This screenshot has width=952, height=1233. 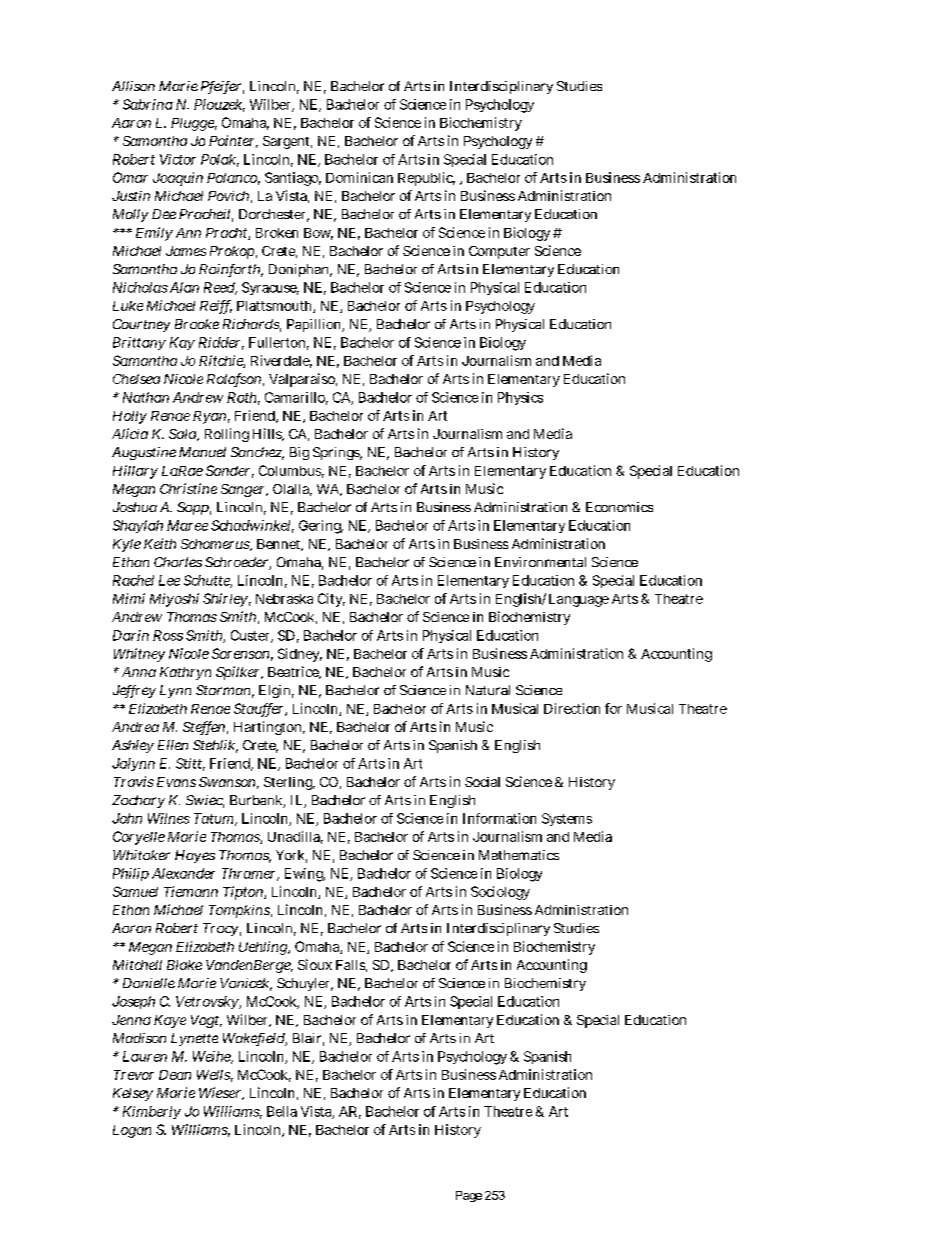 What do you see at coordinates (178, 159) in the screenshot?
I see `Victor` at bounding box center [178, 159].
